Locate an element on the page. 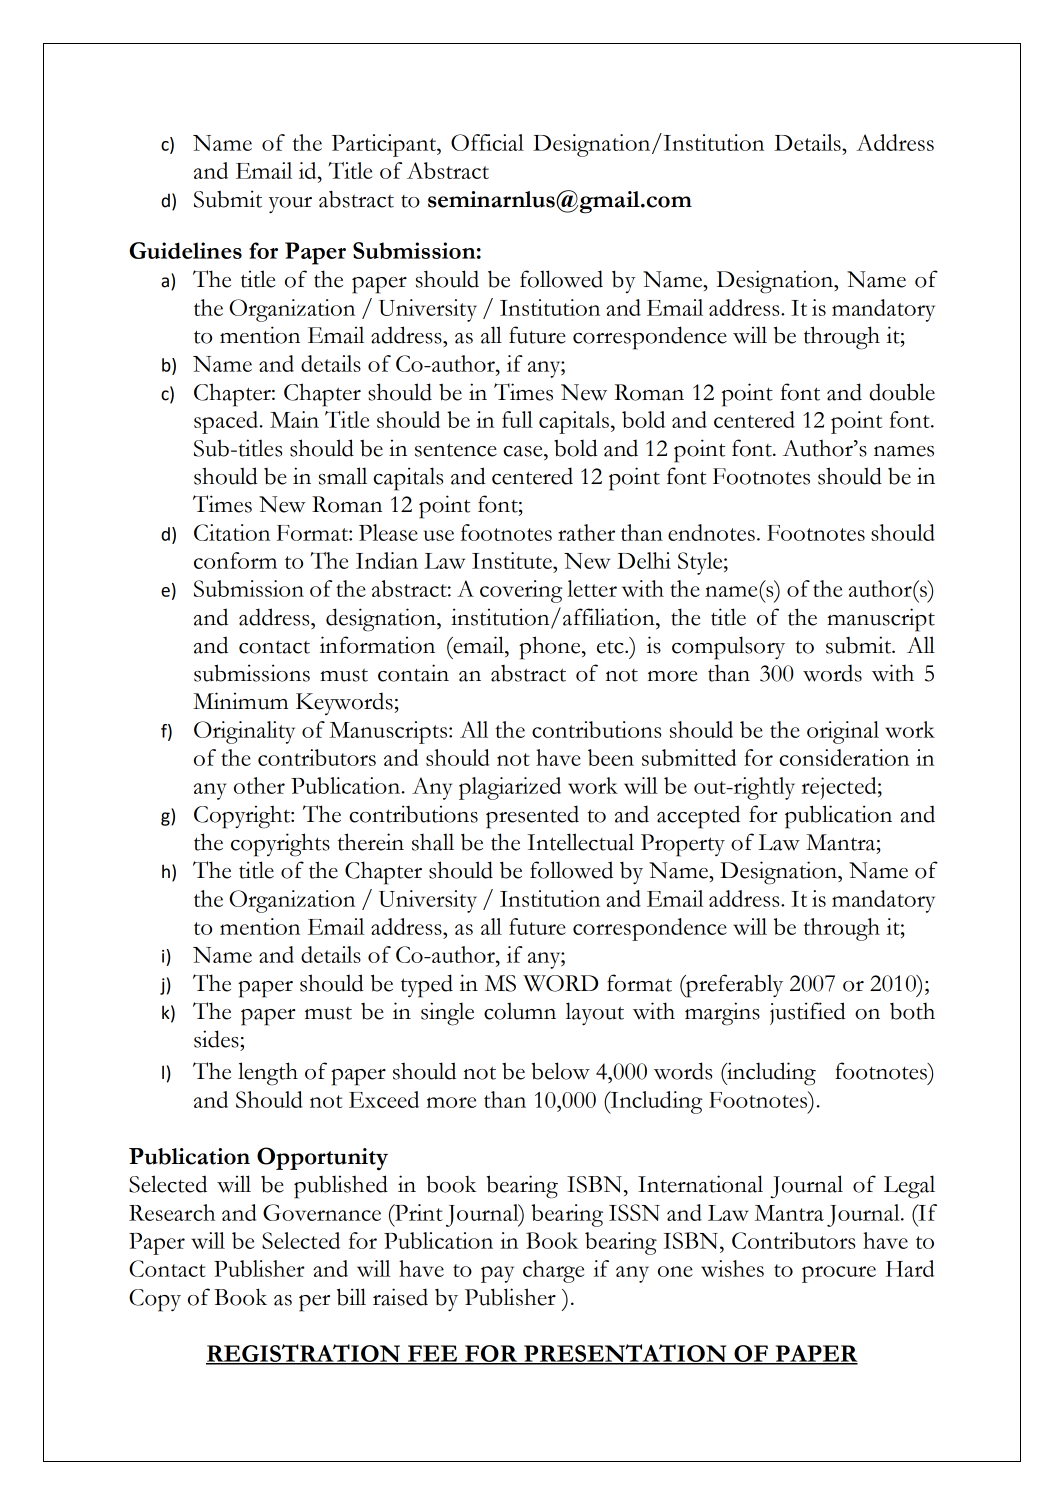  double is located at coordinates (902, 392).
